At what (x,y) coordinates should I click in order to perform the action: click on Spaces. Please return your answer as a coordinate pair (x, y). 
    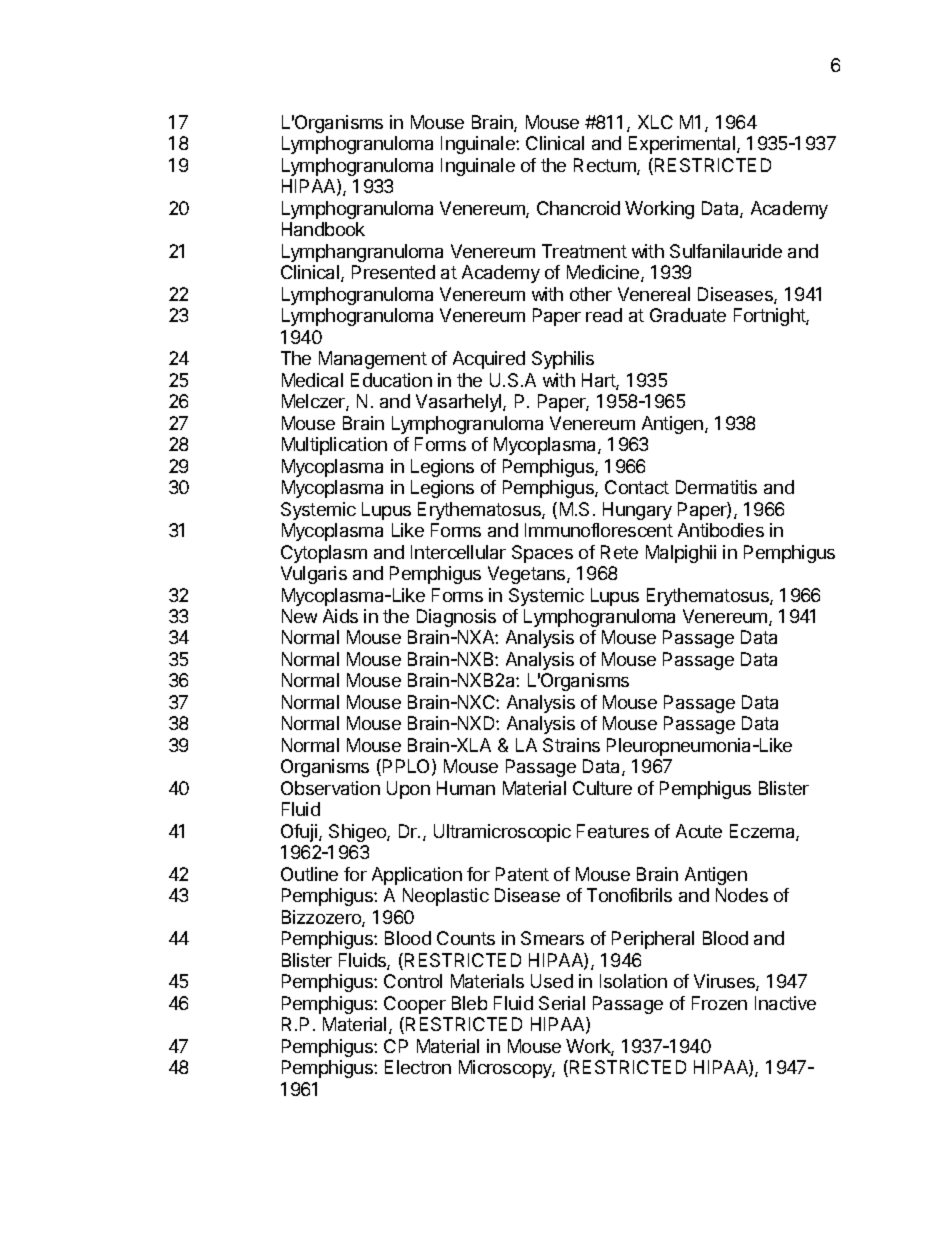
    Looking at the image, I should click on (542, 554).
